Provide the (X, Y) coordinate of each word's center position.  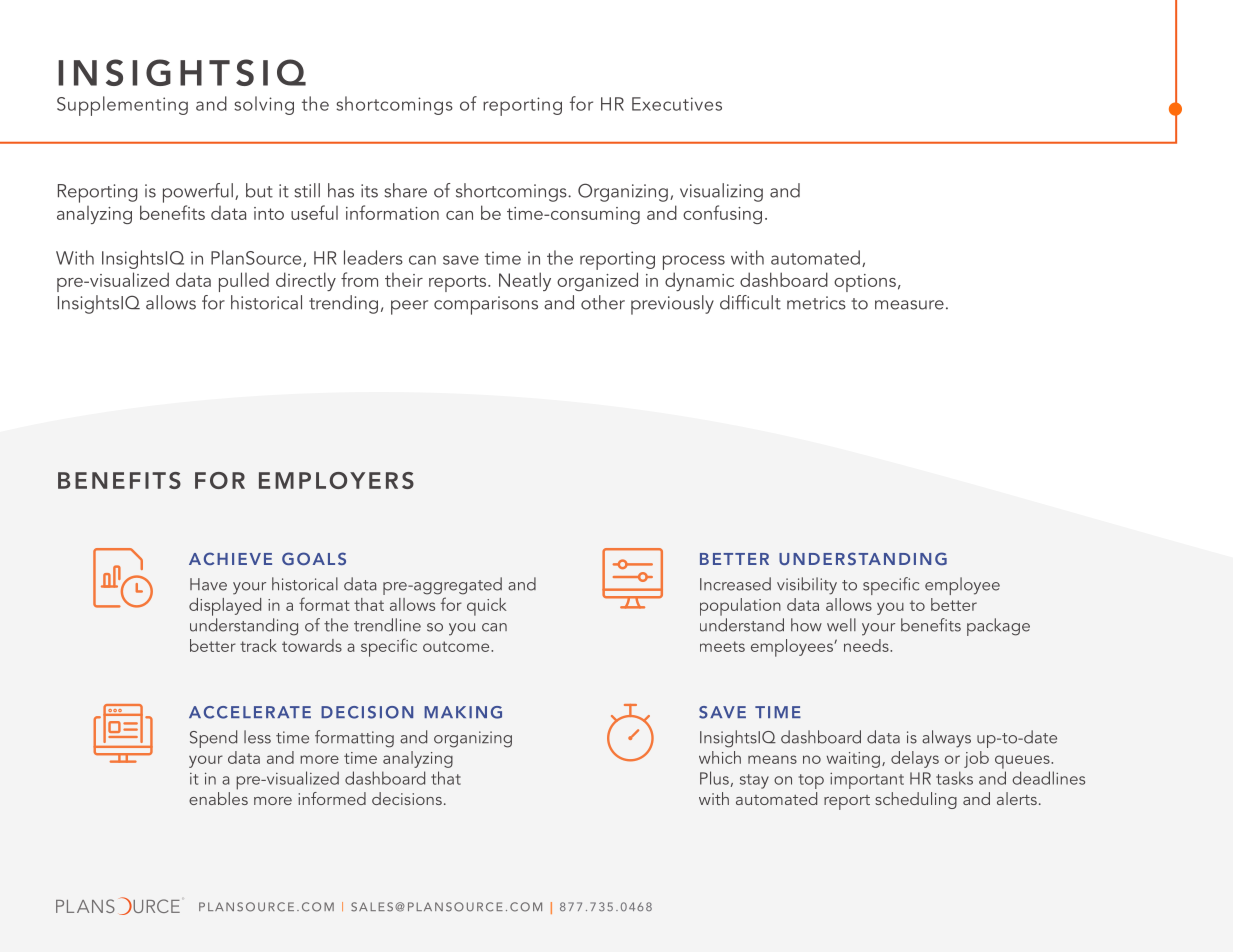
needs (867, 645)
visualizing (721, 192)
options (865, 283)
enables (218, 798)
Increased (735, 584)
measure (909, 305)
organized (597, 281)
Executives (677, 104)
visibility (807, 586)
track (258, 645)
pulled (244, 282)
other (603, 302)
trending (343, 304)
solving (264, 105)
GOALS (314, 558)
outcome (457, 646)
